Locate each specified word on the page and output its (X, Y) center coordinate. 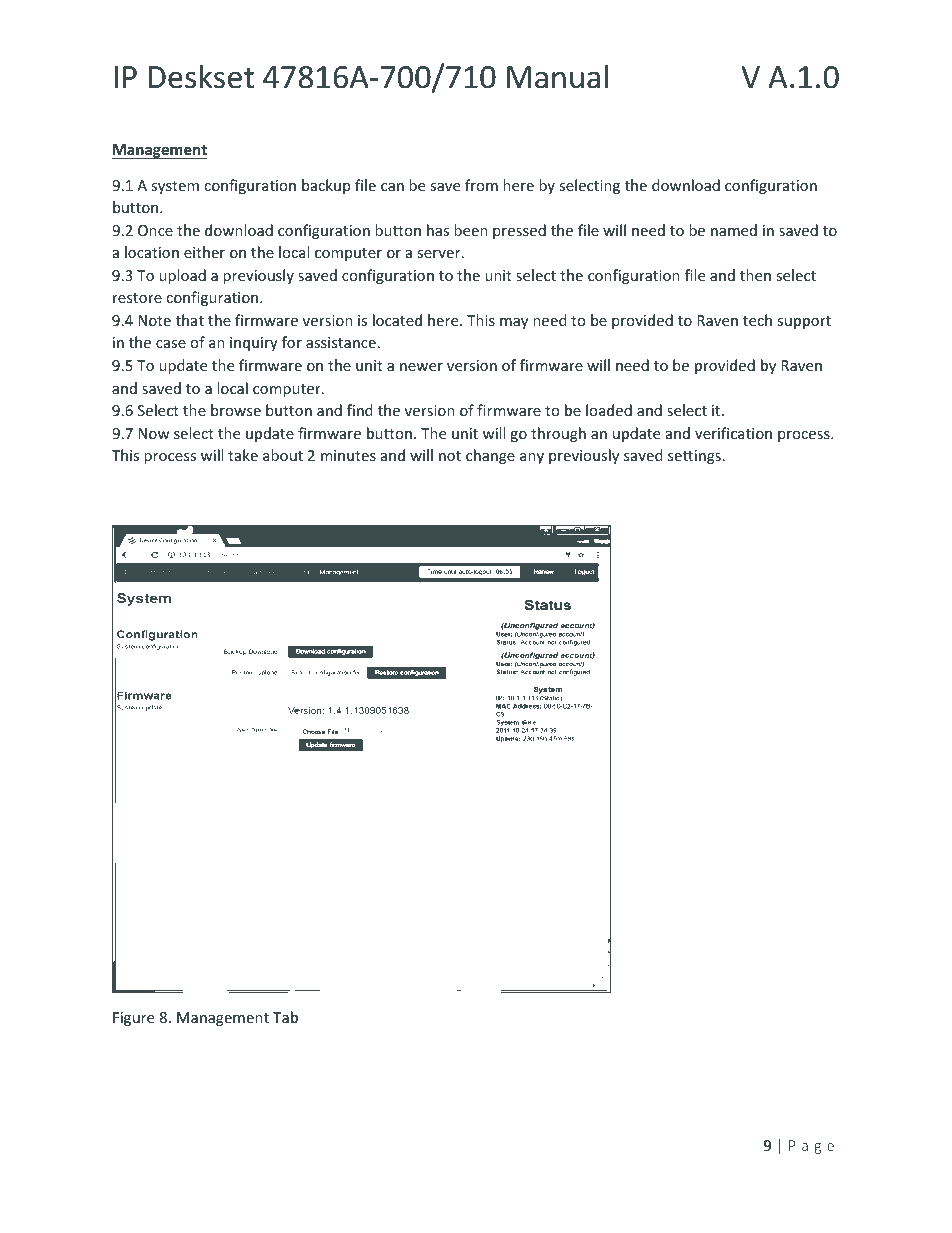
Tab (285, 1017)
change (490, 456)
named (734, 230)
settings (694, 457)
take (243, 455)
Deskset (201, 76)
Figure (133, 1019)
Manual (557, 76)
